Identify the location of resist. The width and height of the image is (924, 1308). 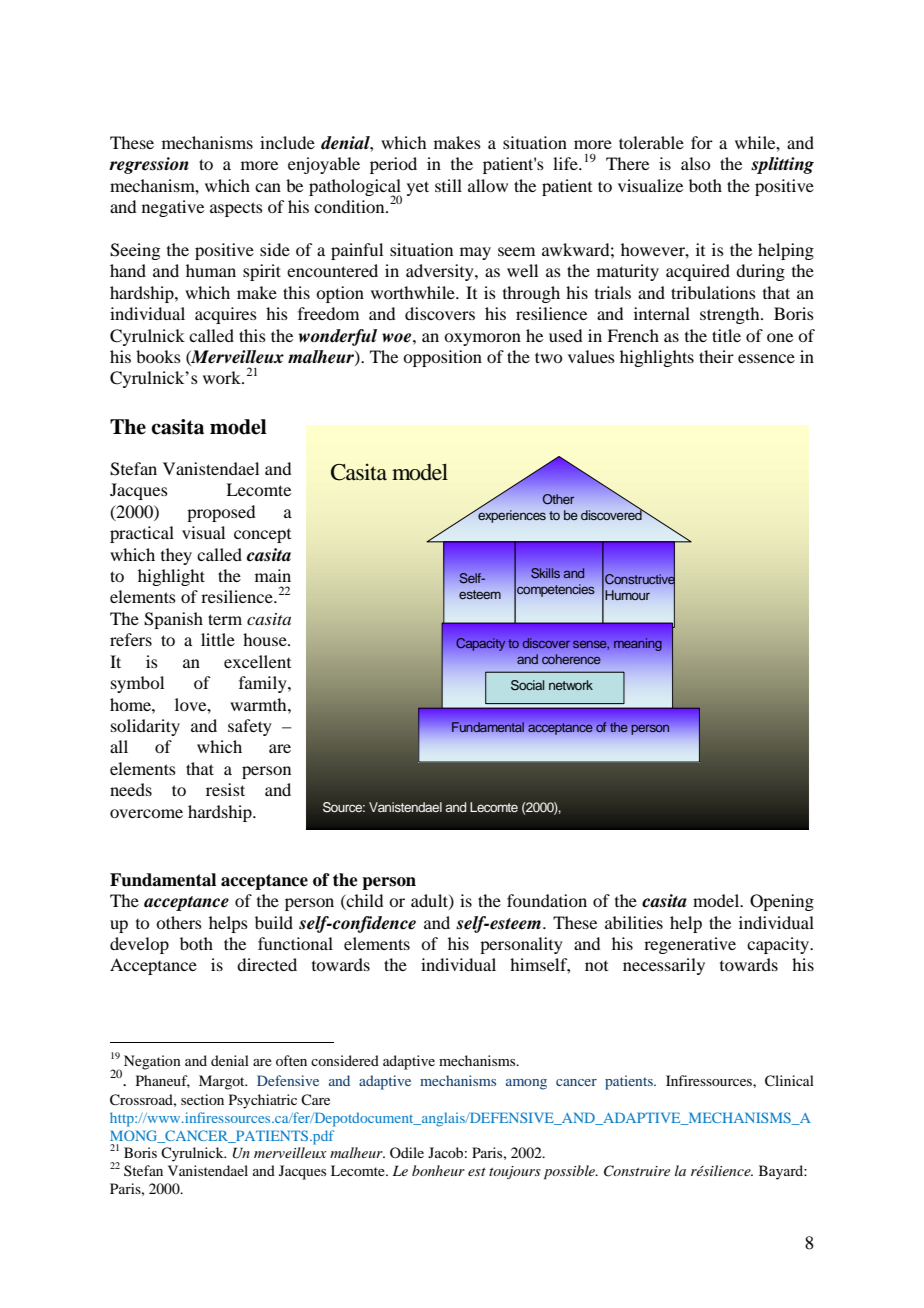
(225, 789).
